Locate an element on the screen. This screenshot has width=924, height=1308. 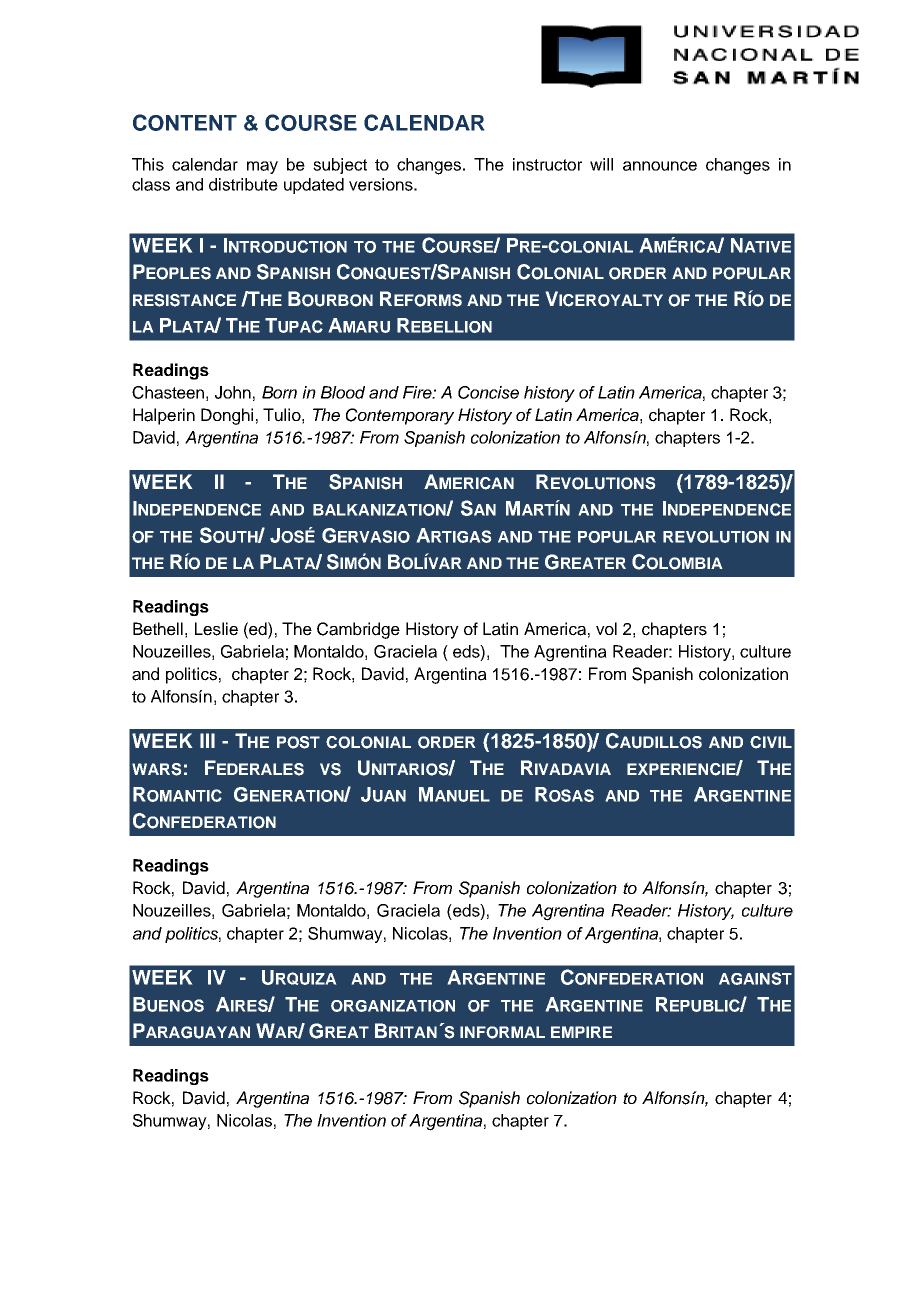
ORGANIZATION is located at coordinates (393, 1006).
